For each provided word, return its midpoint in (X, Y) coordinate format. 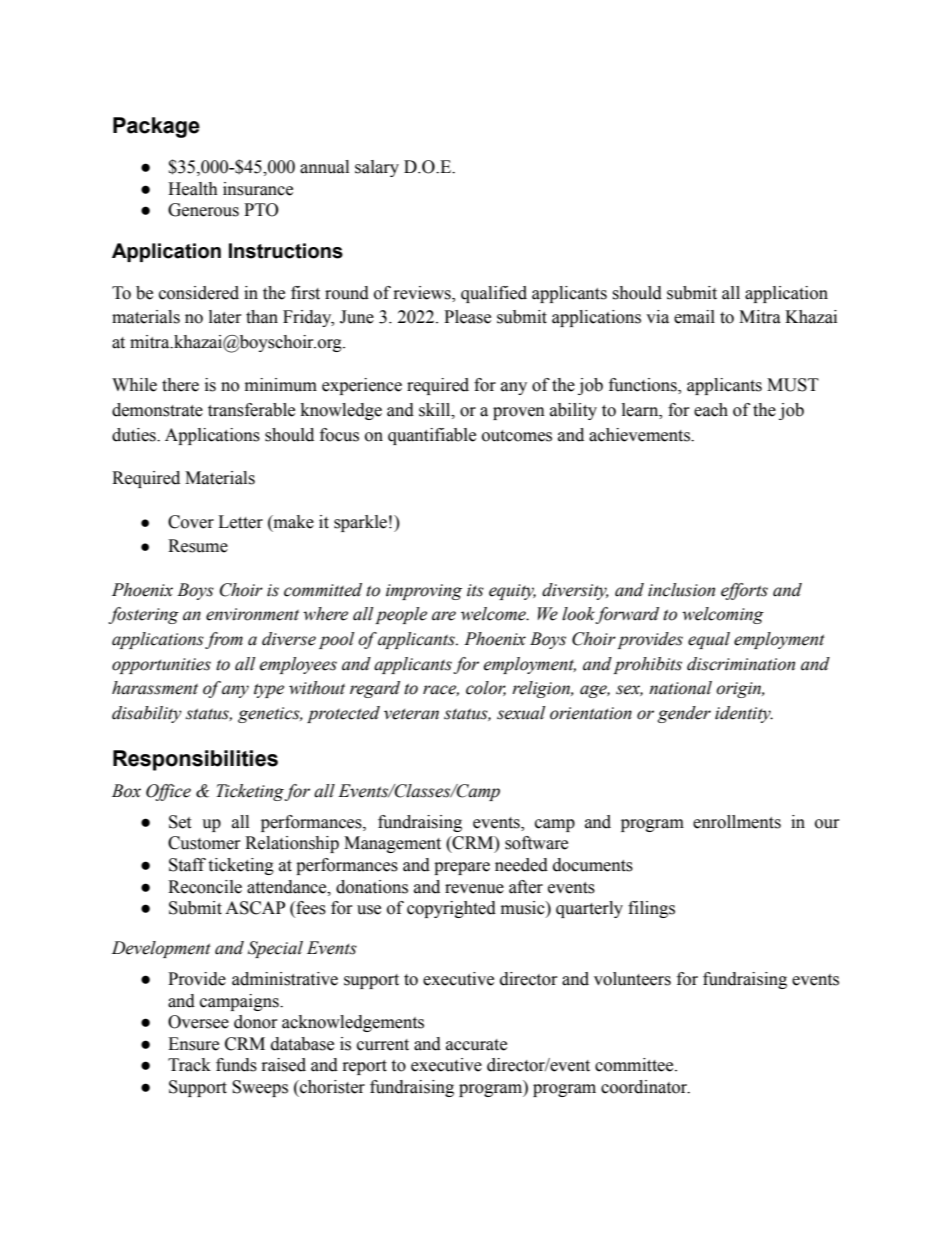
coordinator (645, 1087)
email (694, 317)
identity (744, 714)
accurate (476, 1045)
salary (377, 168)
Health (193, 189)
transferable (251, 410)
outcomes (517, 436)
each (711, 410)
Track (189, 1065)
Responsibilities (195, 760)
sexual (521, 713)
